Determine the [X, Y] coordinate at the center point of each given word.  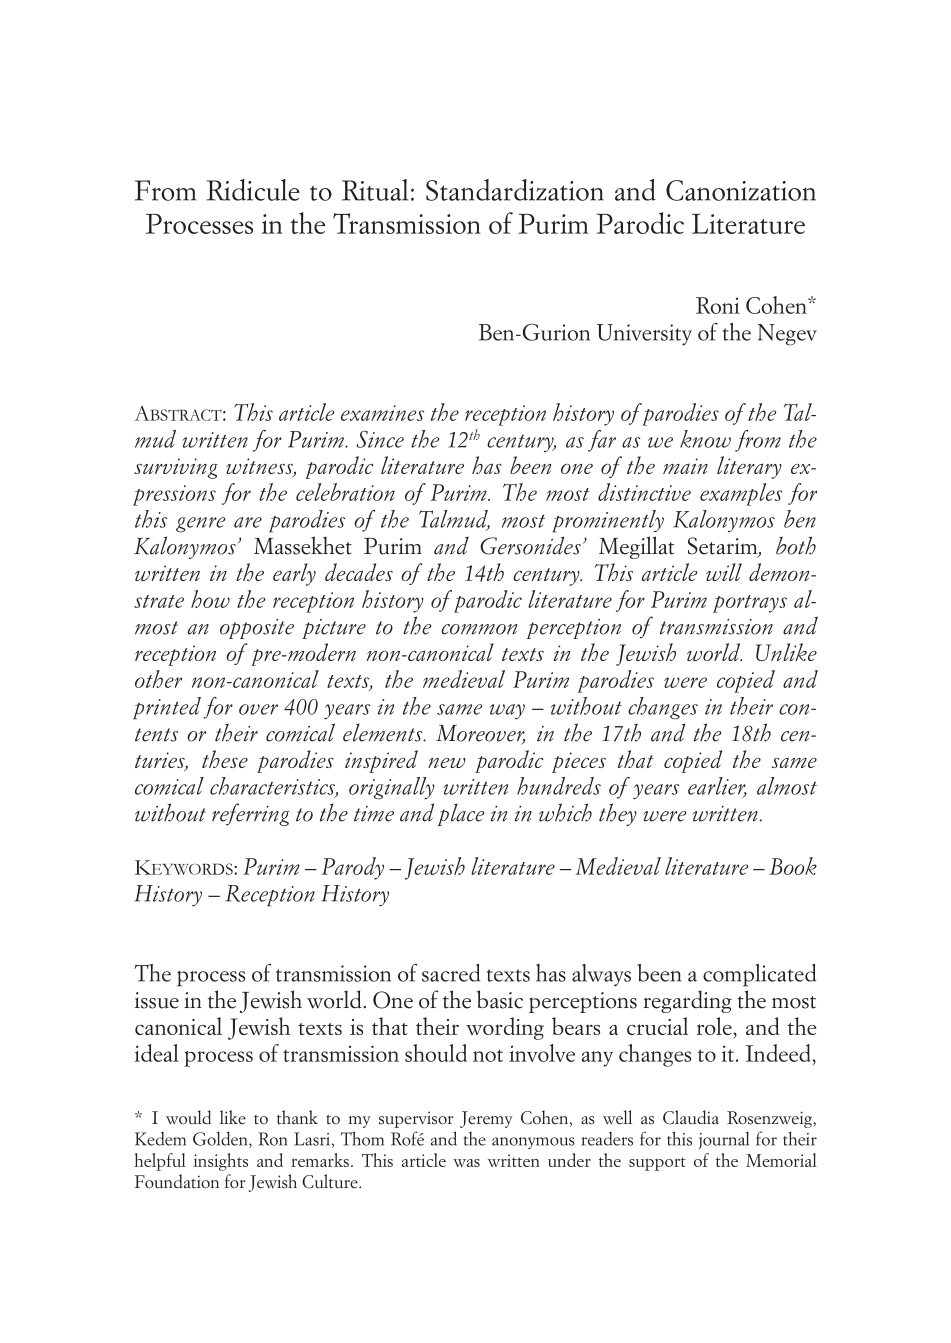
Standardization [515, 190]
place [461, 814]
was [466, 1163]
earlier [717, 787]
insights [220, 1162]
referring [250, 814]
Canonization [741, 190]
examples [741, 494]
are [248, 522]
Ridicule [253, 190]
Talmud [454, 520]
